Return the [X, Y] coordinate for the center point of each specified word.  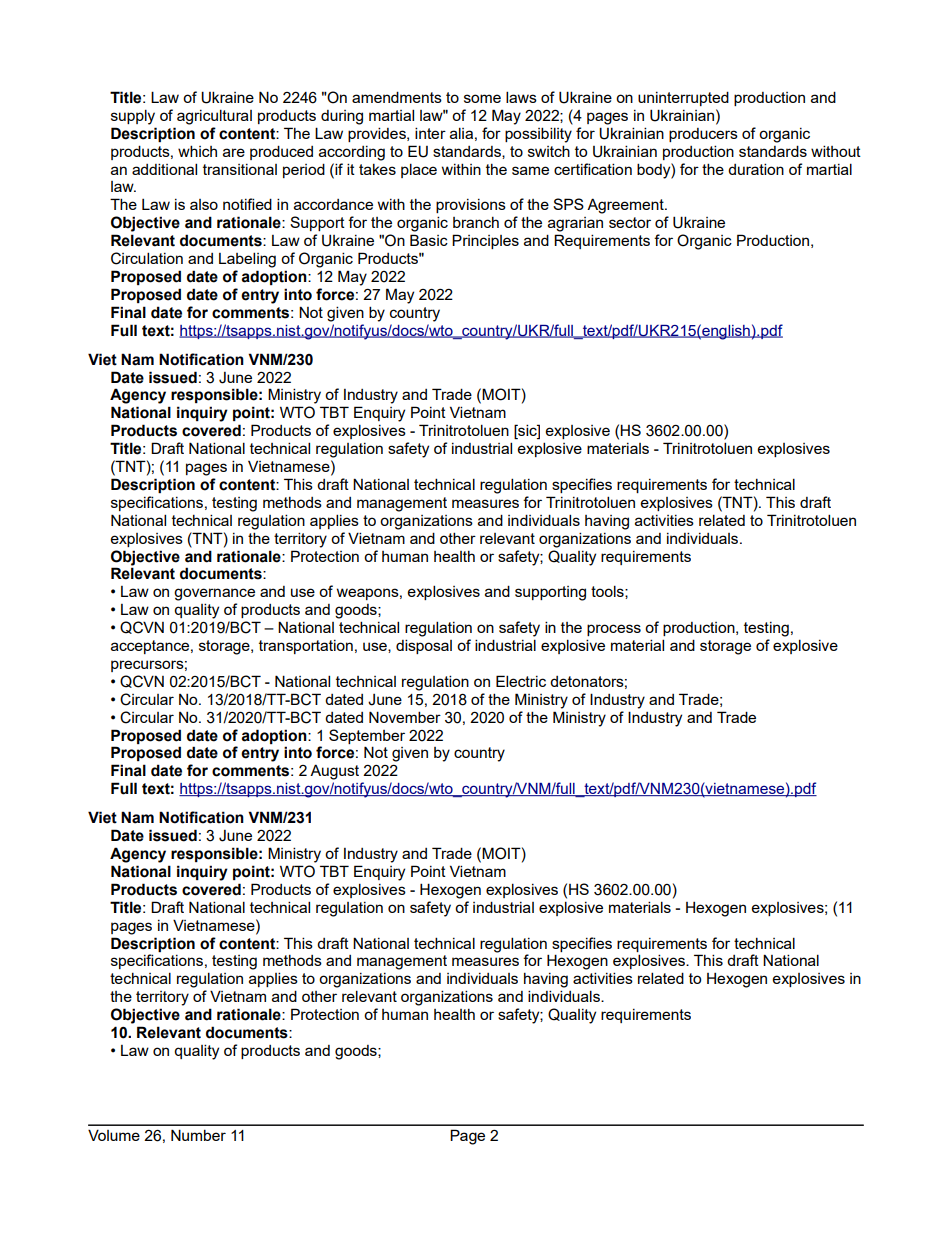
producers [703, 135]
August [334, 772]
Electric [521, 681]
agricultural [214, 117]
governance [214, 594]
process [614, 630]
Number [198, 1135]
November [405, 717]
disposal [424, 646]
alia [461, 133]
